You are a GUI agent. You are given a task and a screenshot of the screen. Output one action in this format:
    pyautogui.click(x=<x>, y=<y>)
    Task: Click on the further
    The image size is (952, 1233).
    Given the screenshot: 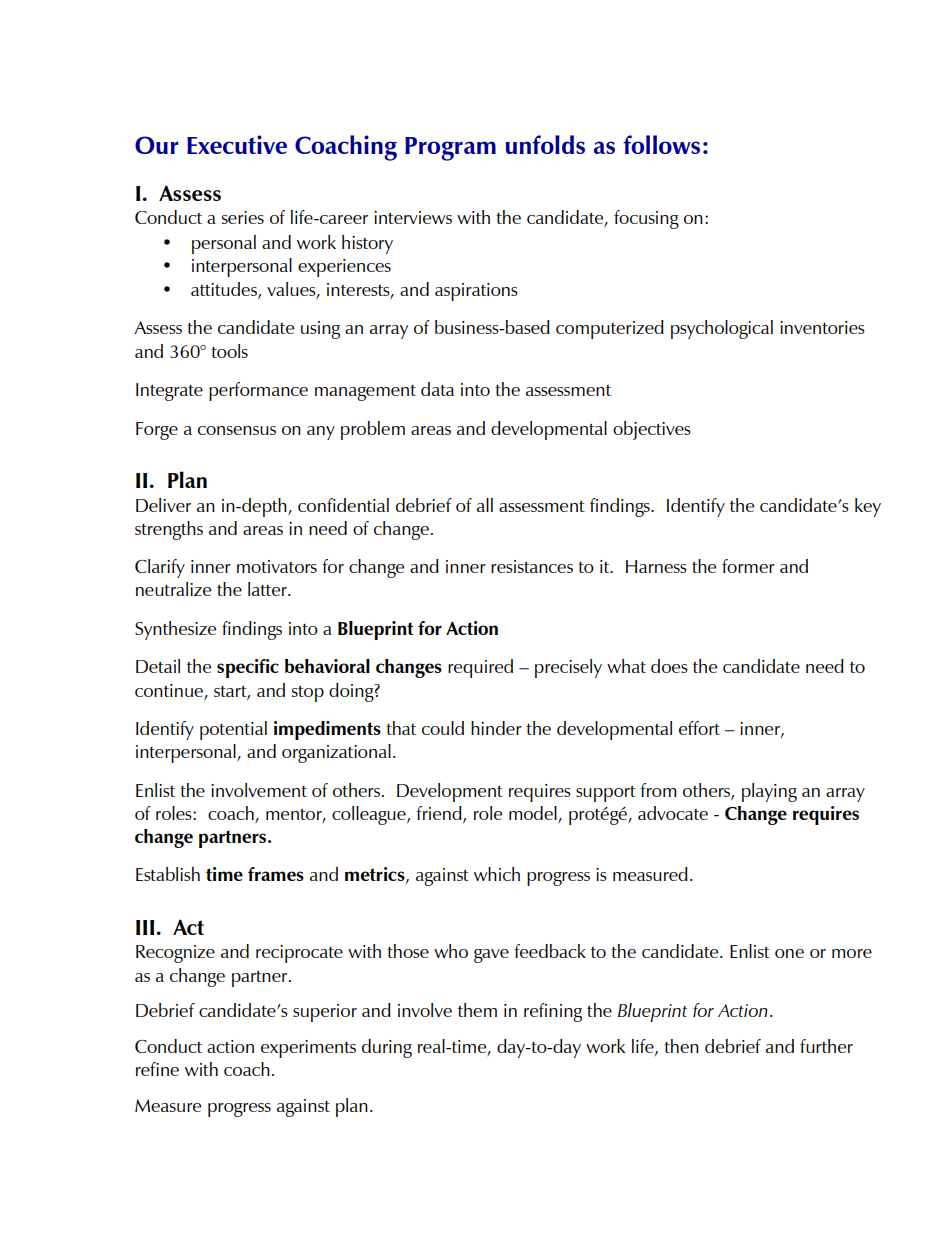 What is the action you would take?
    pyautogui.click(x=826, y=1046)
